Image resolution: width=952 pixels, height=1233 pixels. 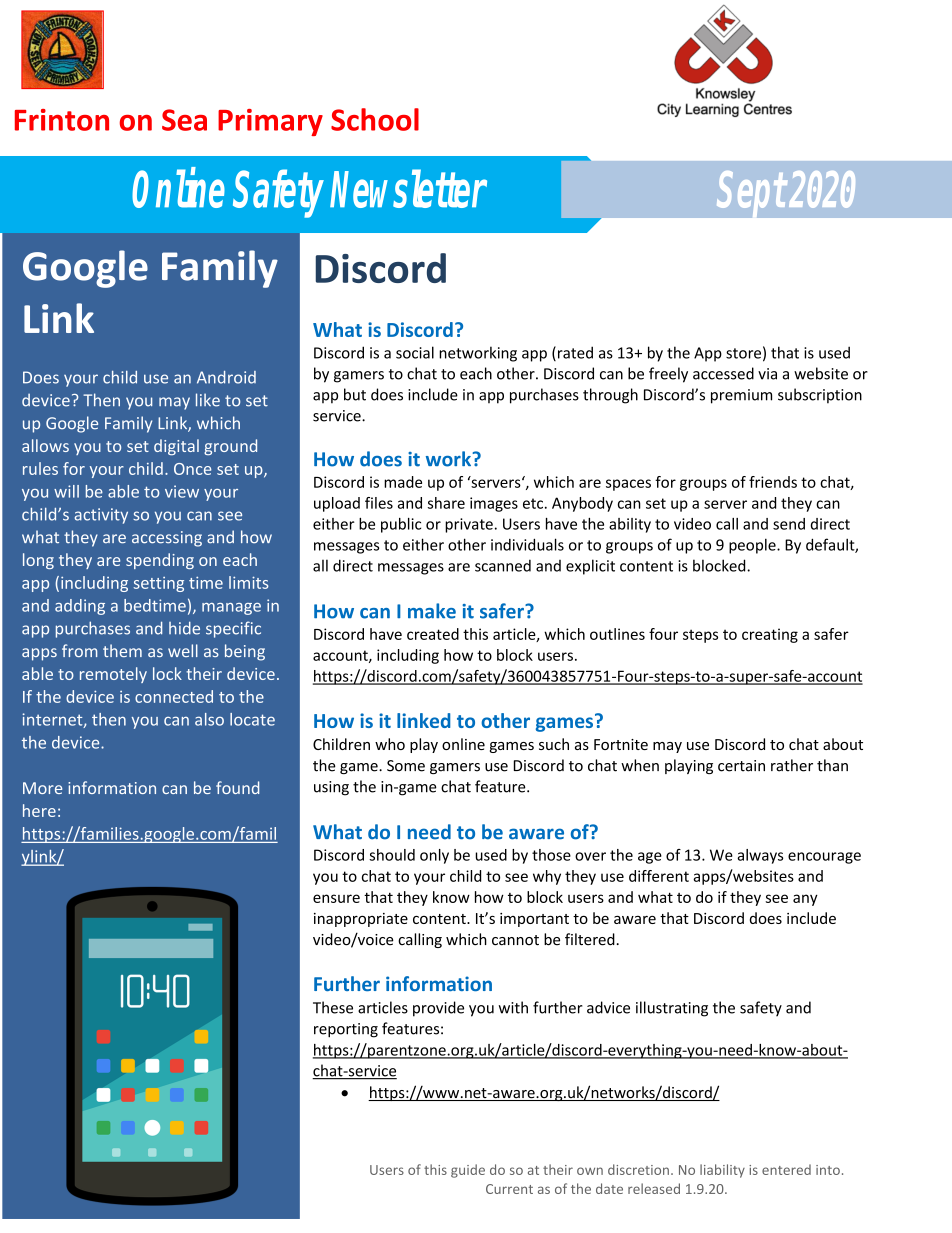 I want to click on accessed, so click(x=723, y=373).
